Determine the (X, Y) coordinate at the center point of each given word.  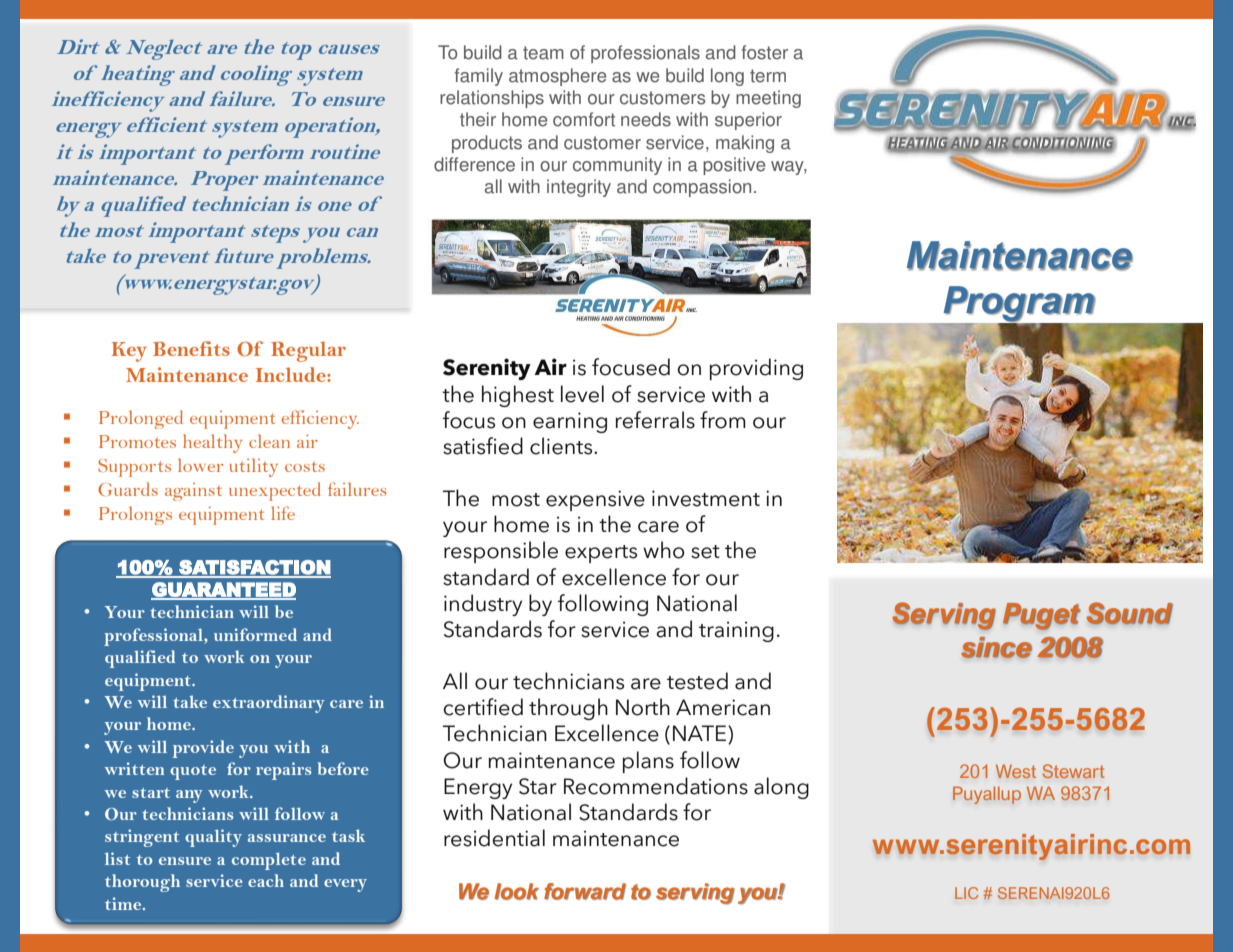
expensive (595, 500)
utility (254, 467)
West (1016, 771)
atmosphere (557, 77)
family (479, 77)
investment (706, 498)
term (768, 76)
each (266, 880)
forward (585, 891)
